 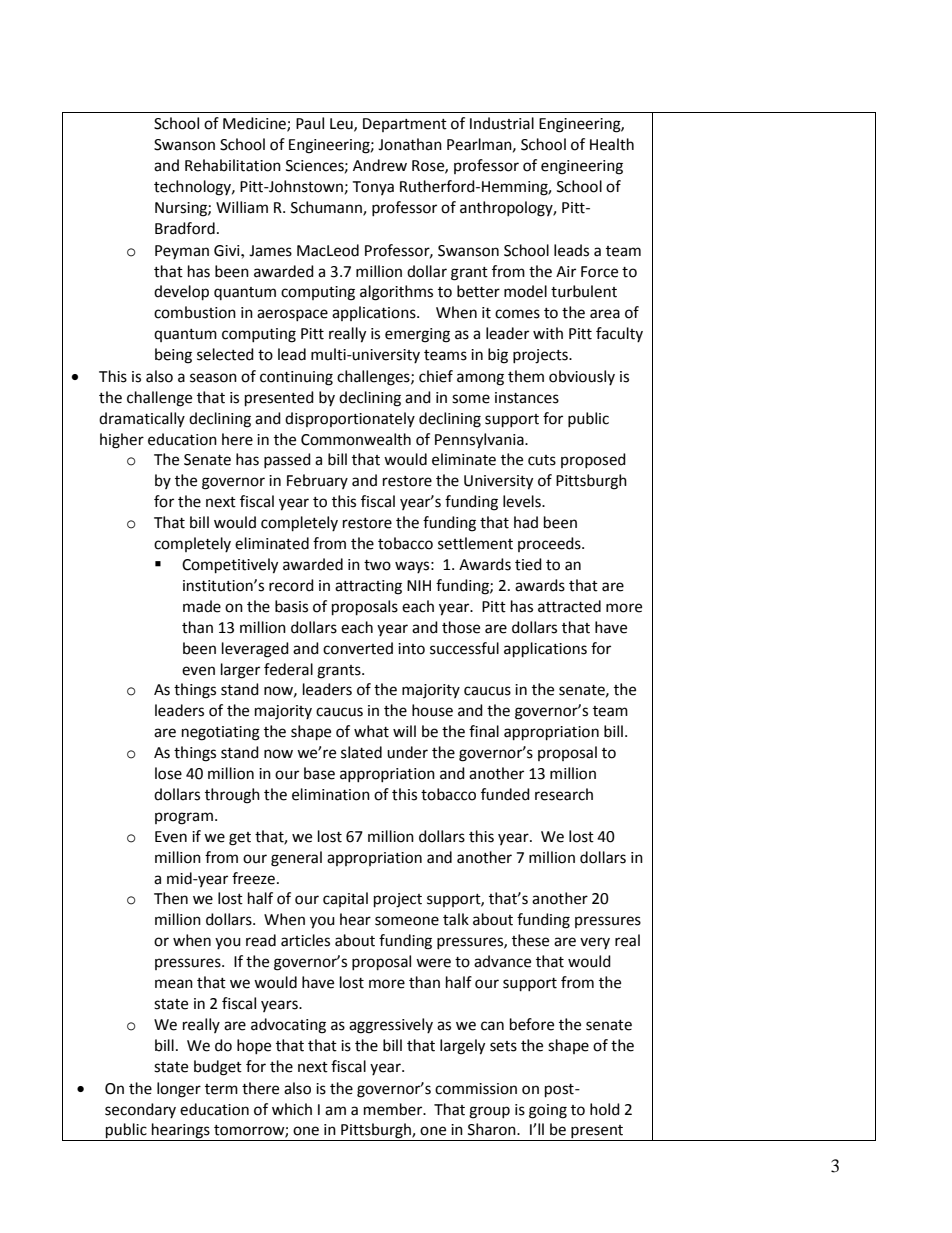 What do you see at coordinates (548, 1111) in the screenshot?
I see `going` at bounding box center [548, 1111].
